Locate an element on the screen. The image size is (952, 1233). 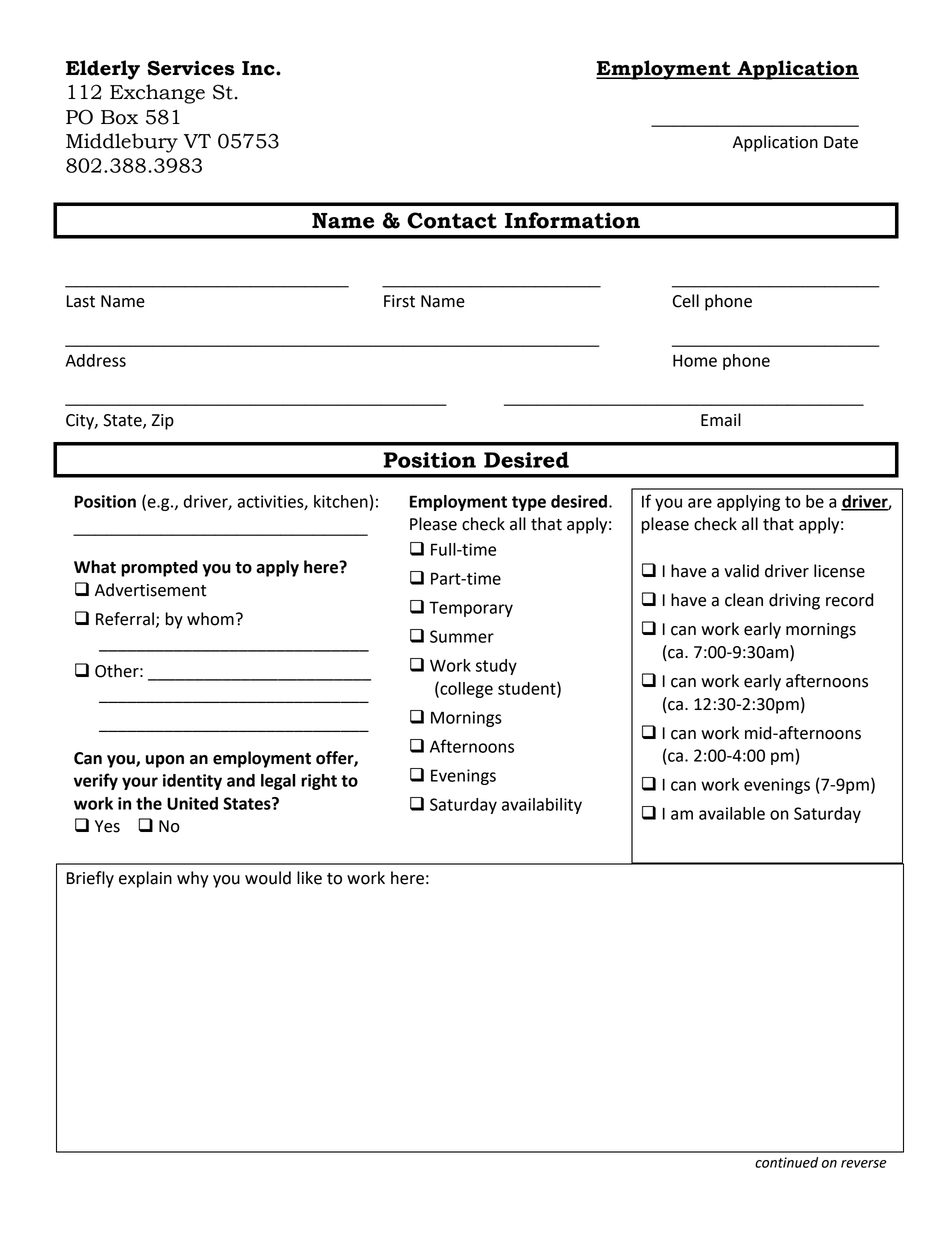
available is located at coordinates (732, 813).
